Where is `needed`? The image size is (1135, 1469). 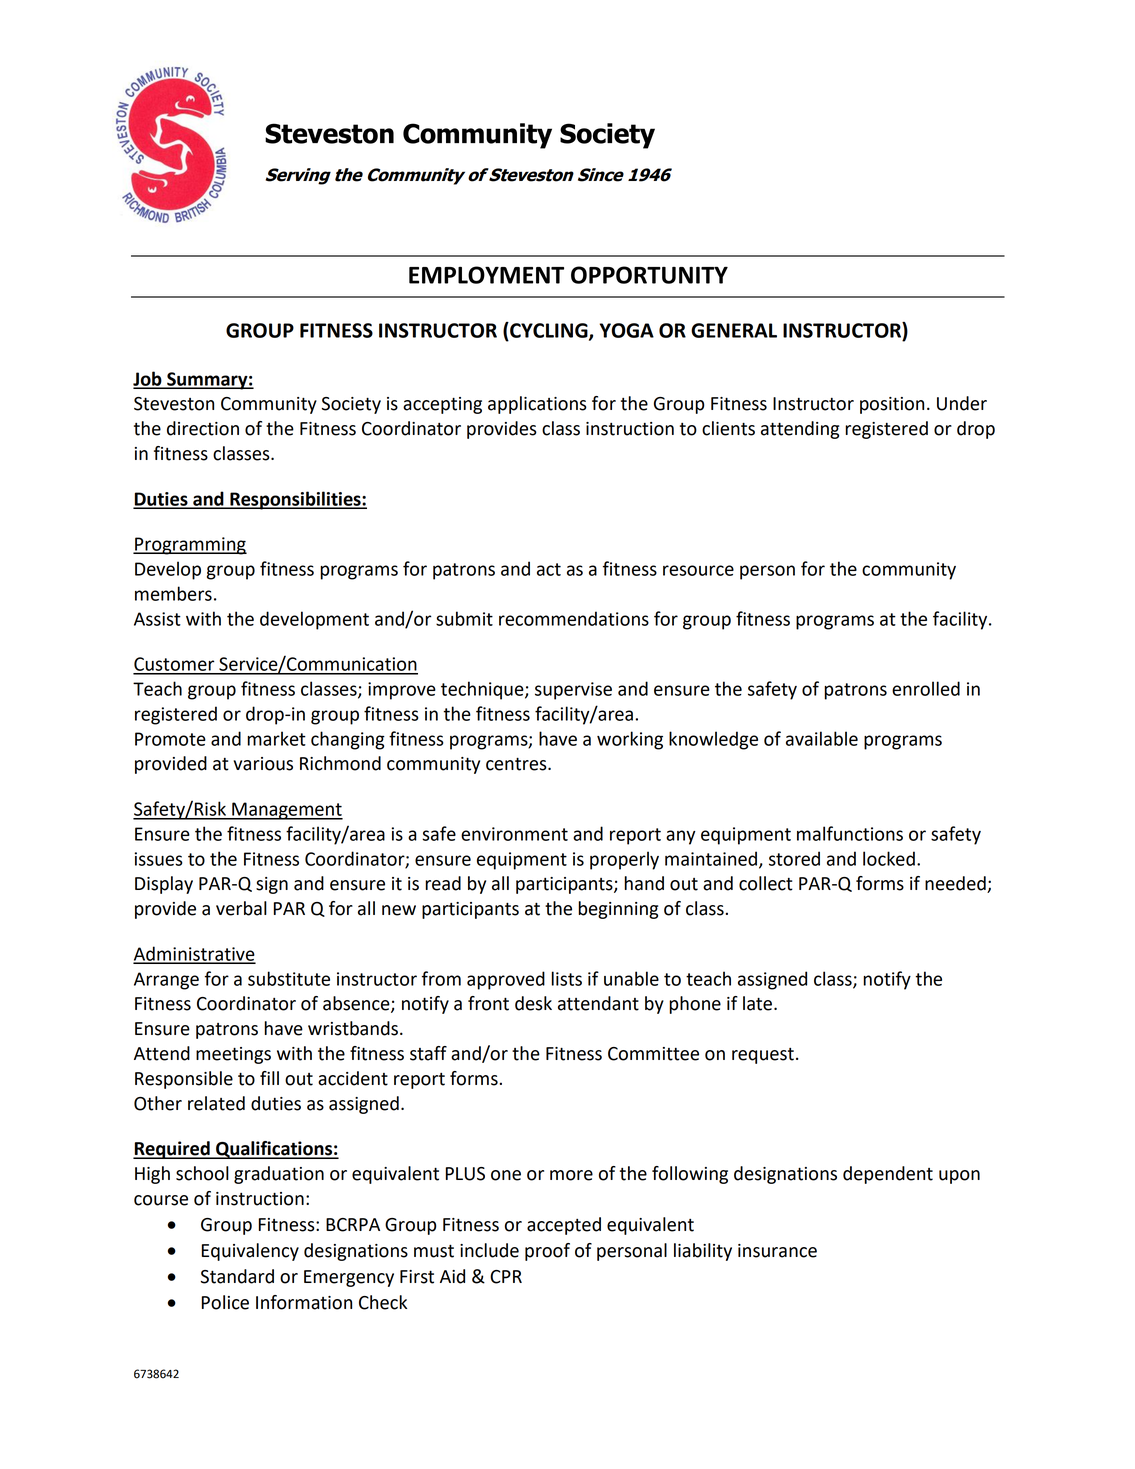 needed is located at coordinates (956, 884).
